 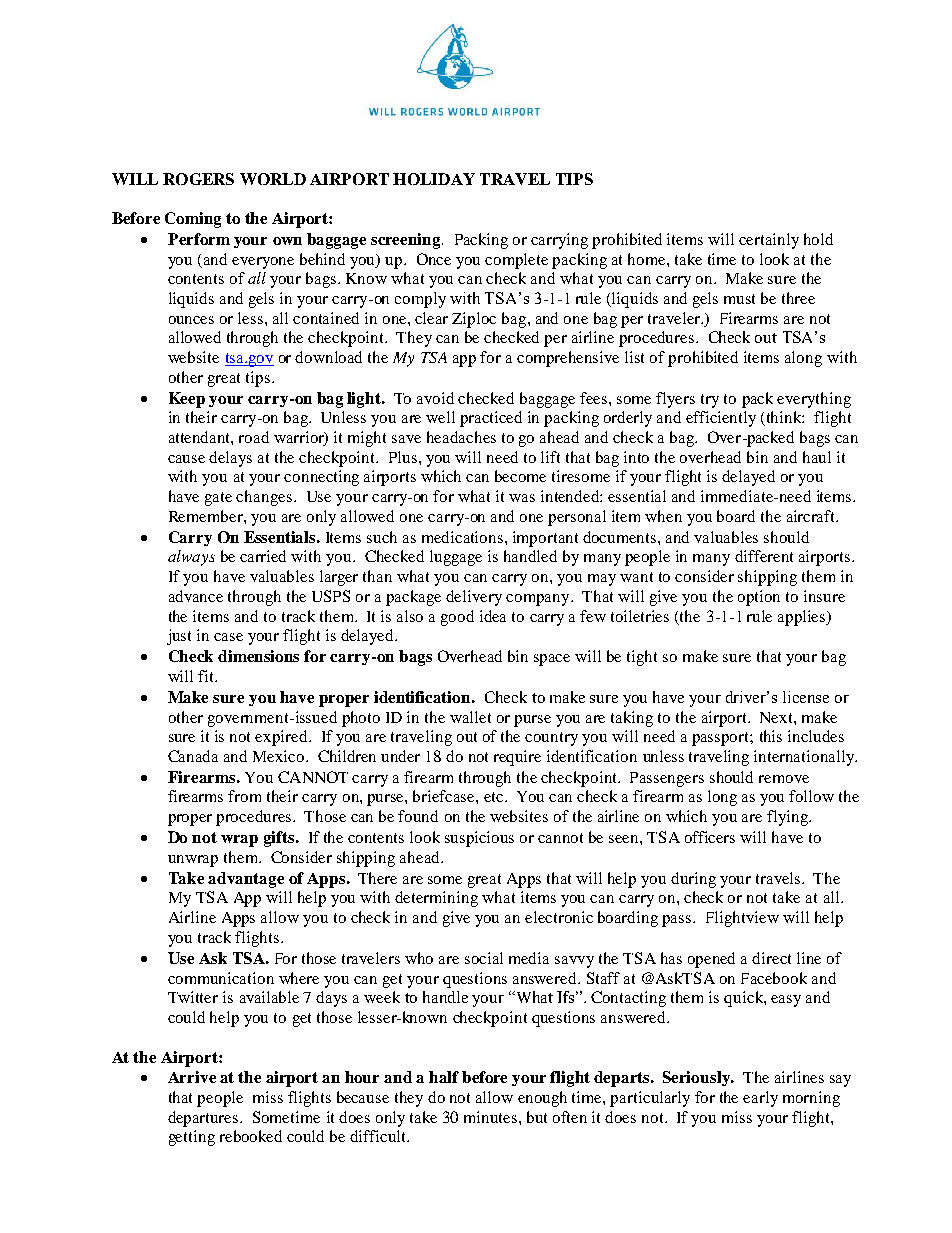 I want to click on departures, so click(x=204, y=1119).
